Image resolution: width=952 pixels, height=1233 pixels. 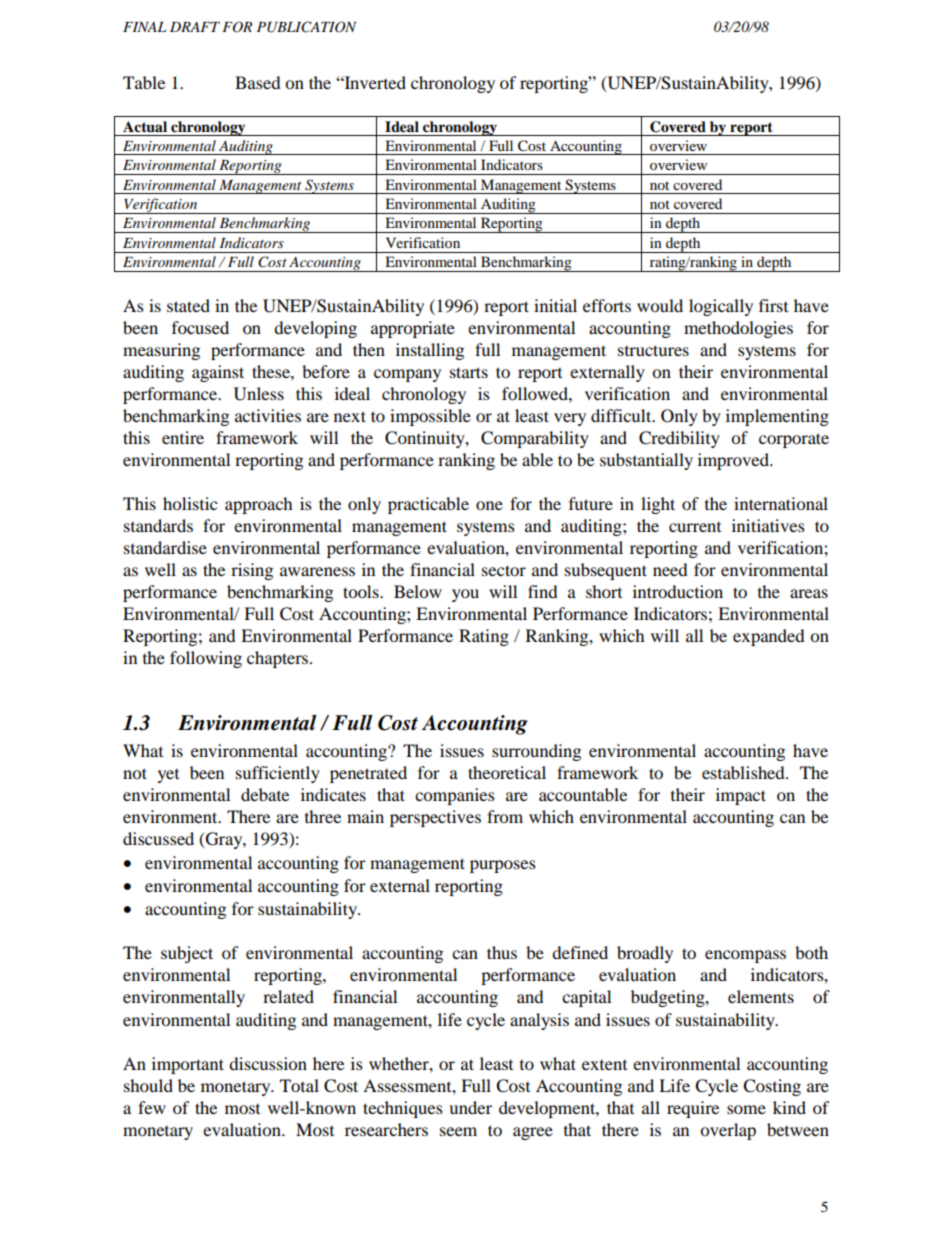 What do you see at coordinates (744, 772) in the screenshot?
I see `established` at bounding box center [744, 772].
